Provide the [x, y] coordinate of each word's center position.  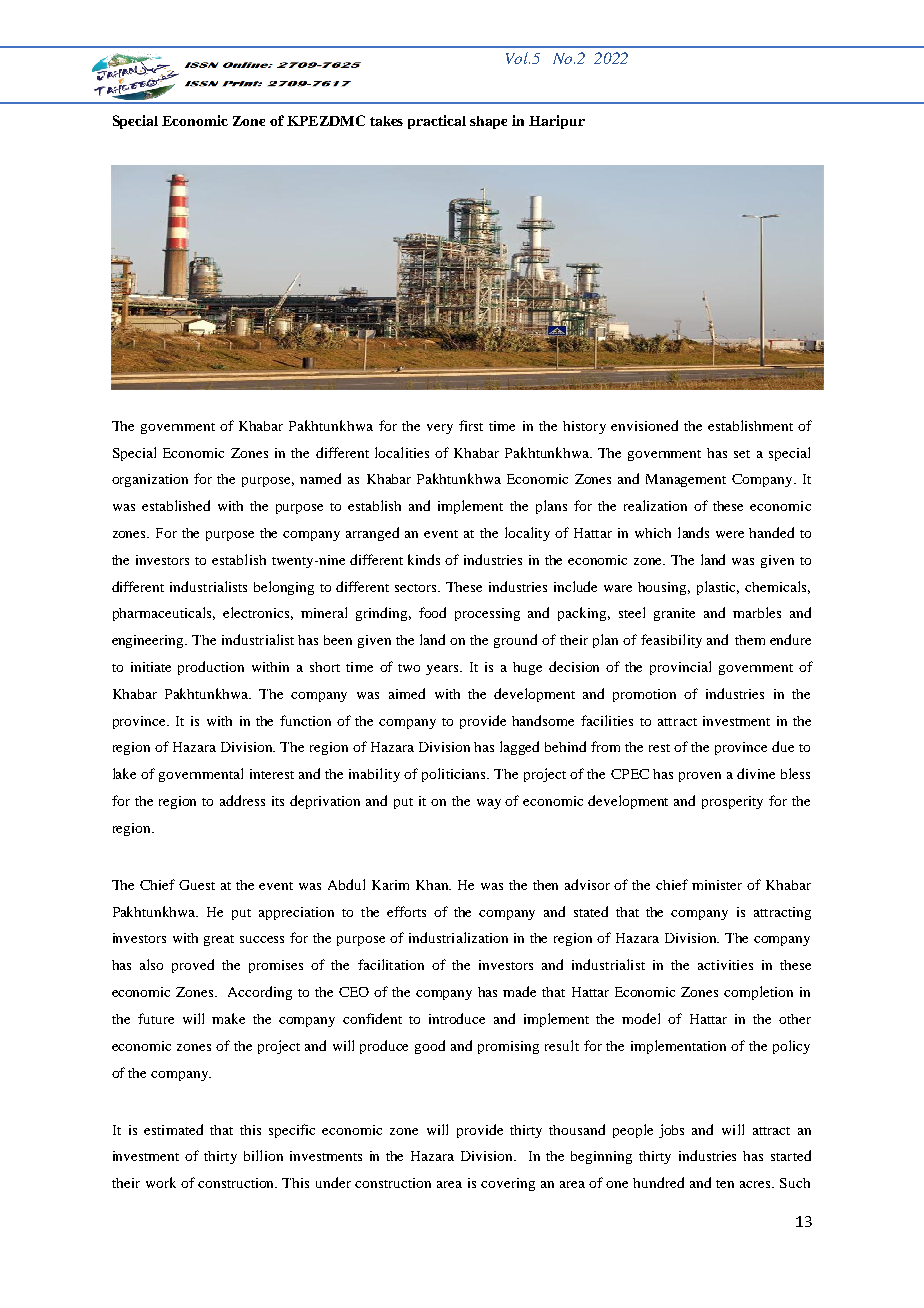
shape [488, 122]
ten [725, 1184]
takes [386, 121]
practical [437, 122]
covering [508, 1184]
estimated [173, 1129]
